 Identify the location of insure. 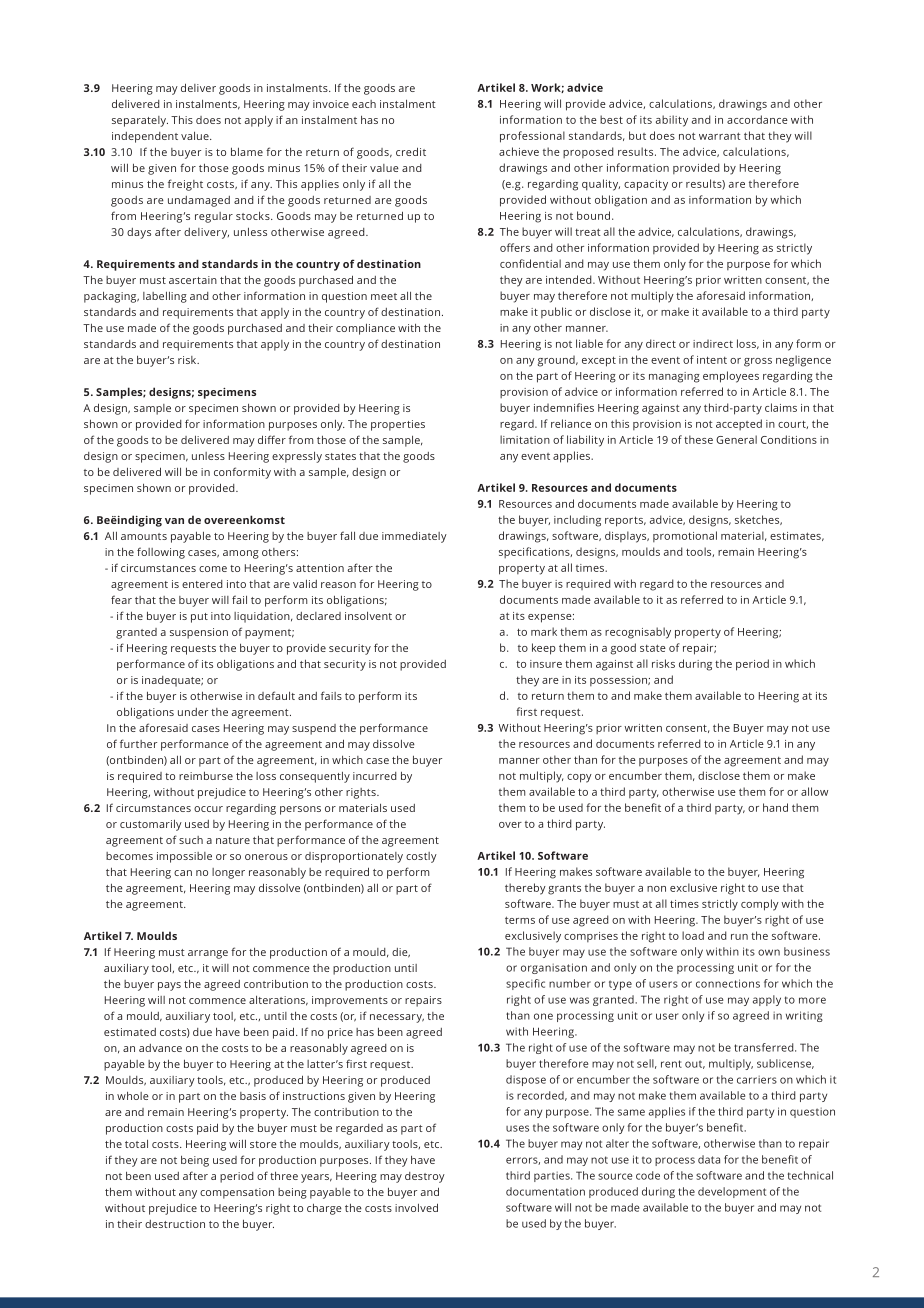
(546, 664).
